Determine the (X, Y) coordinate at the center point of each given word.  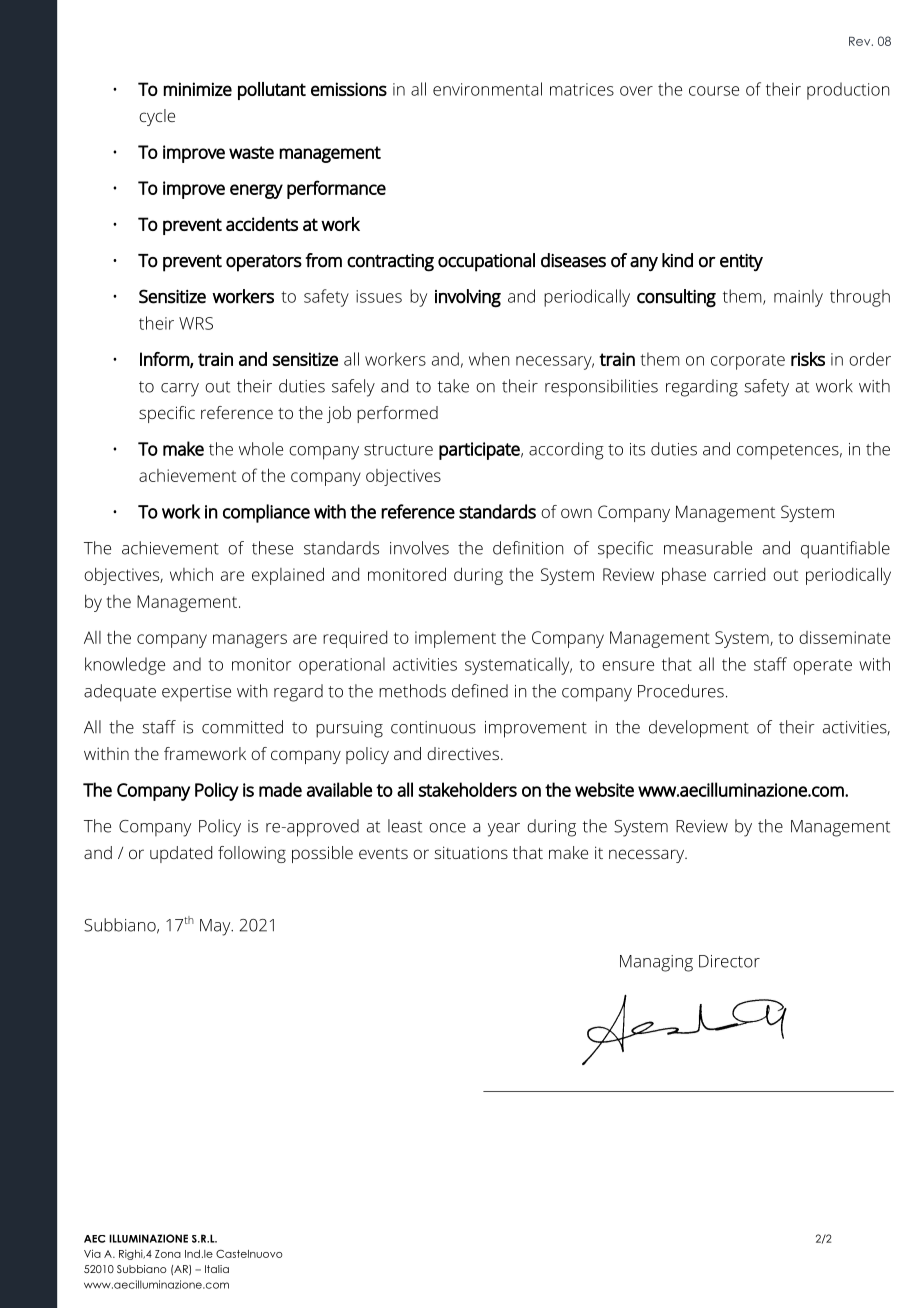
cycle (157, 117)
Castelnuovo (249, 1254)
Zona (168, 1254)
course (714, 91)
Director (729, 961)
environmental (487, 89)
